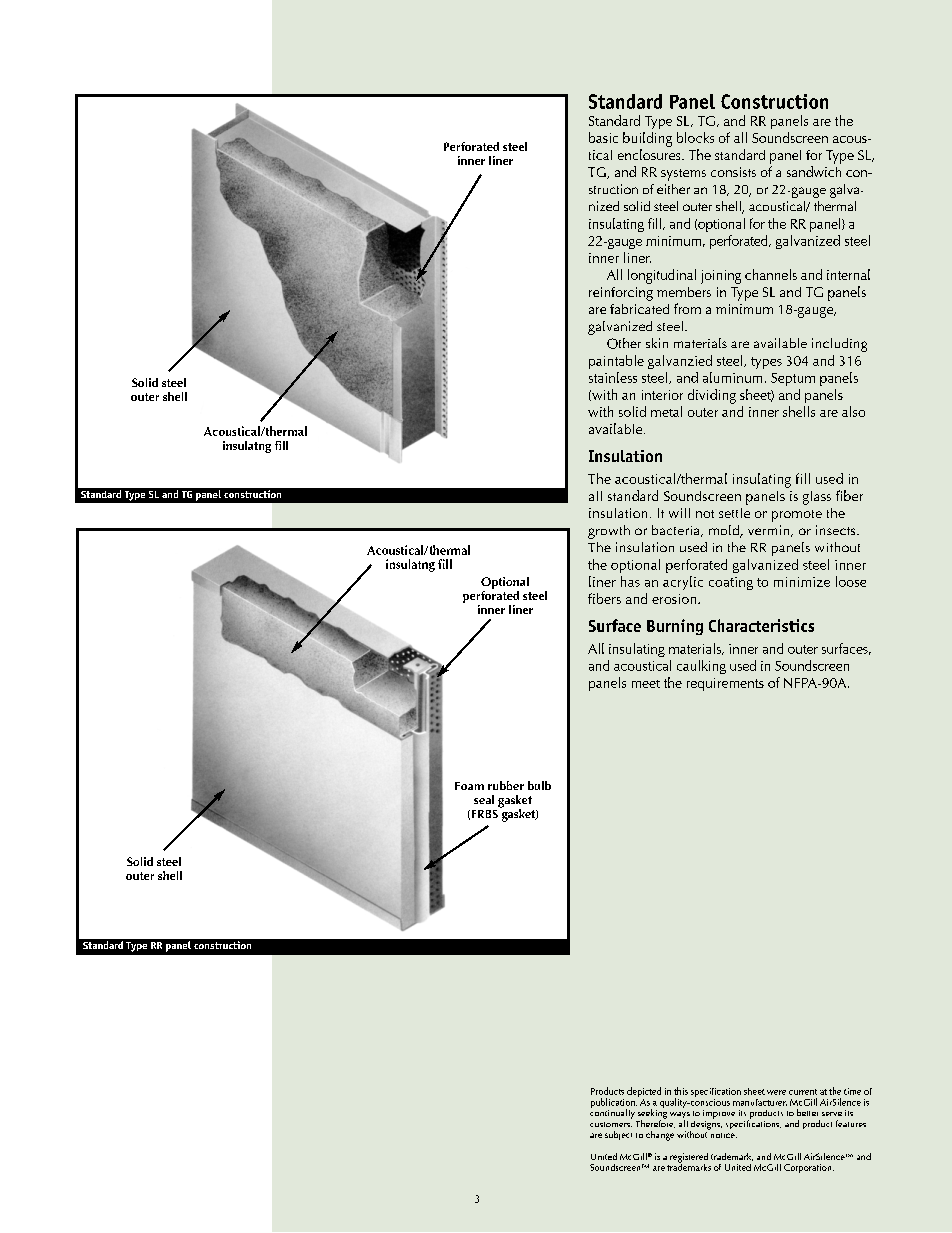 The height and width of the page is (1233, 952). What do you see at coordinates (807, 1112) in the page?
I see `better` at bounding box center [807, 1112].
